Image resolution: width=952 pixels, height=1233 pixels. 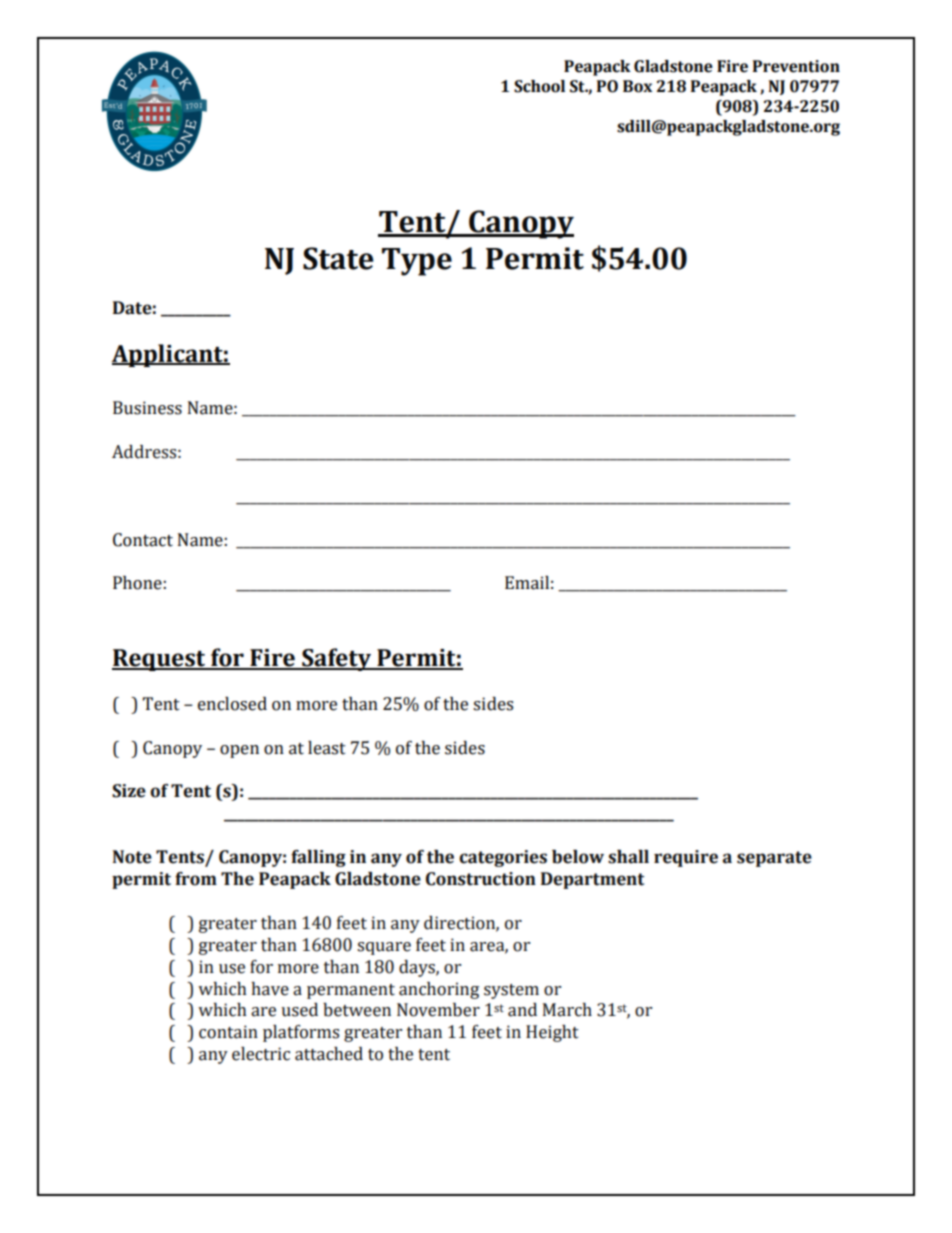 I want to click on November, so click(x=438, y=1010).
